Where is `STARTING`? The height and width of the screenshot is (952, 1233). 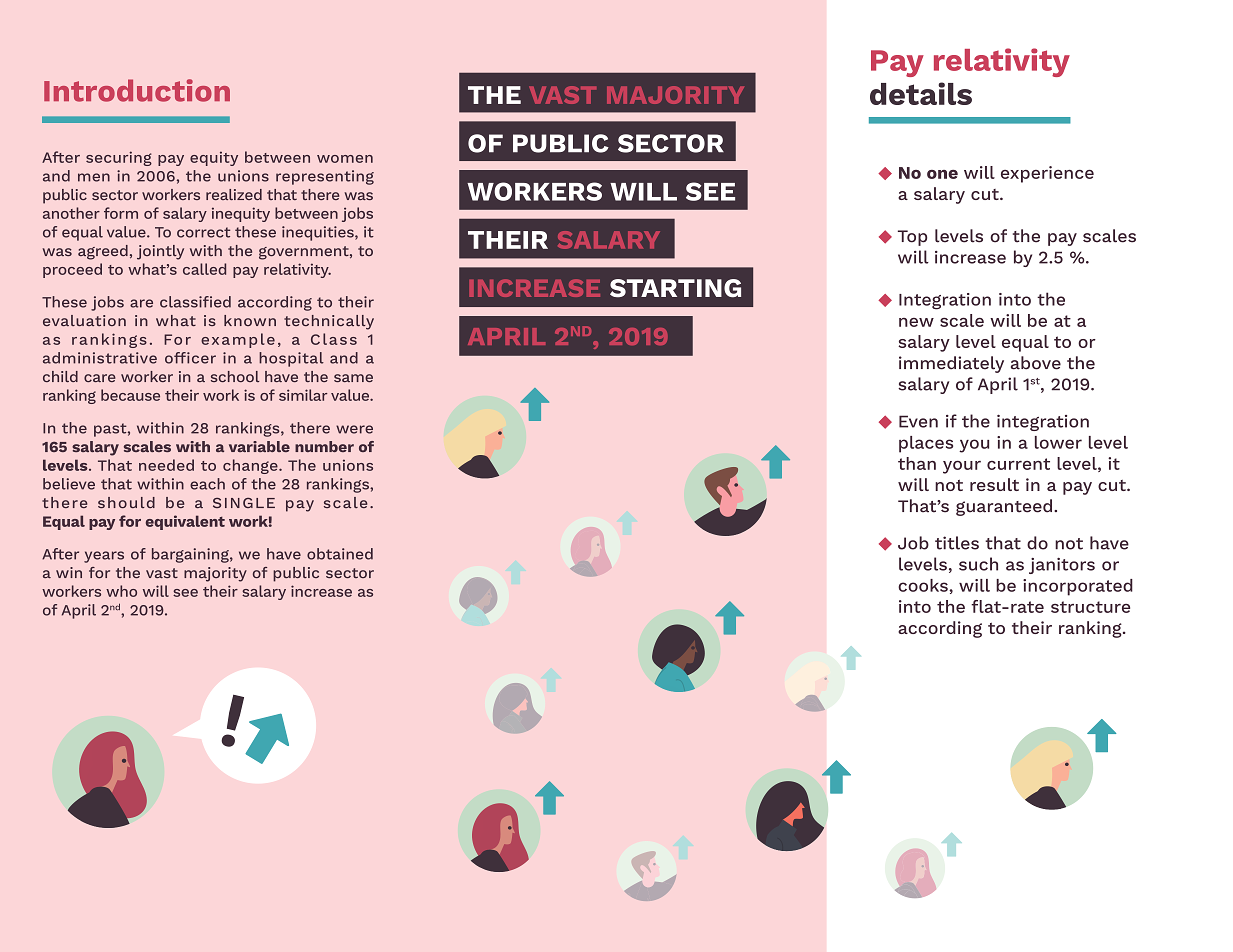
STARTING is located at coordinates (675, 288).
